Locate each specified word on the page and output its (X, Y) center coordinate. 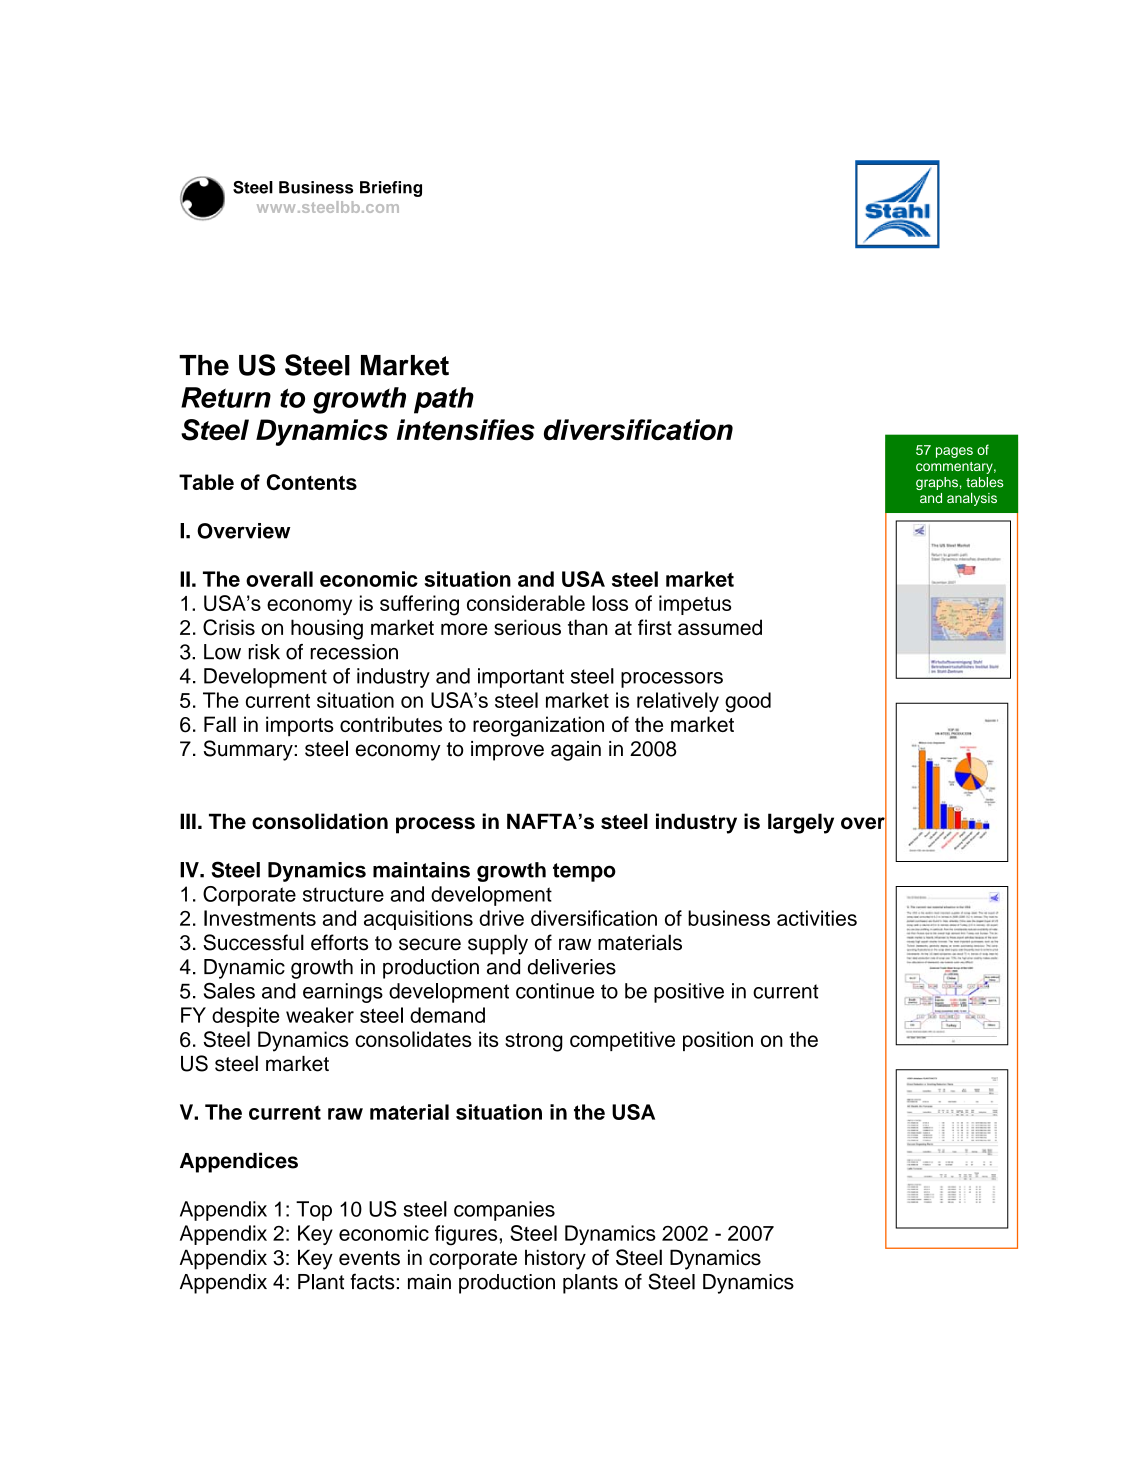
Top (314, 1211)
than (587, 627)
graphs (937, 483)
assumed (720, 627)
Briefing (391, 189)
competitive (622, 1041)
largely (801, 823)
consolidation (320, 821)
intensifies (466, 430)
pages (954, 452)
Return (226, 397)
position (718, 1041)
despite (245, 1017)
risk (264, 652)
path (444, 400)
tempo (584, 872)
